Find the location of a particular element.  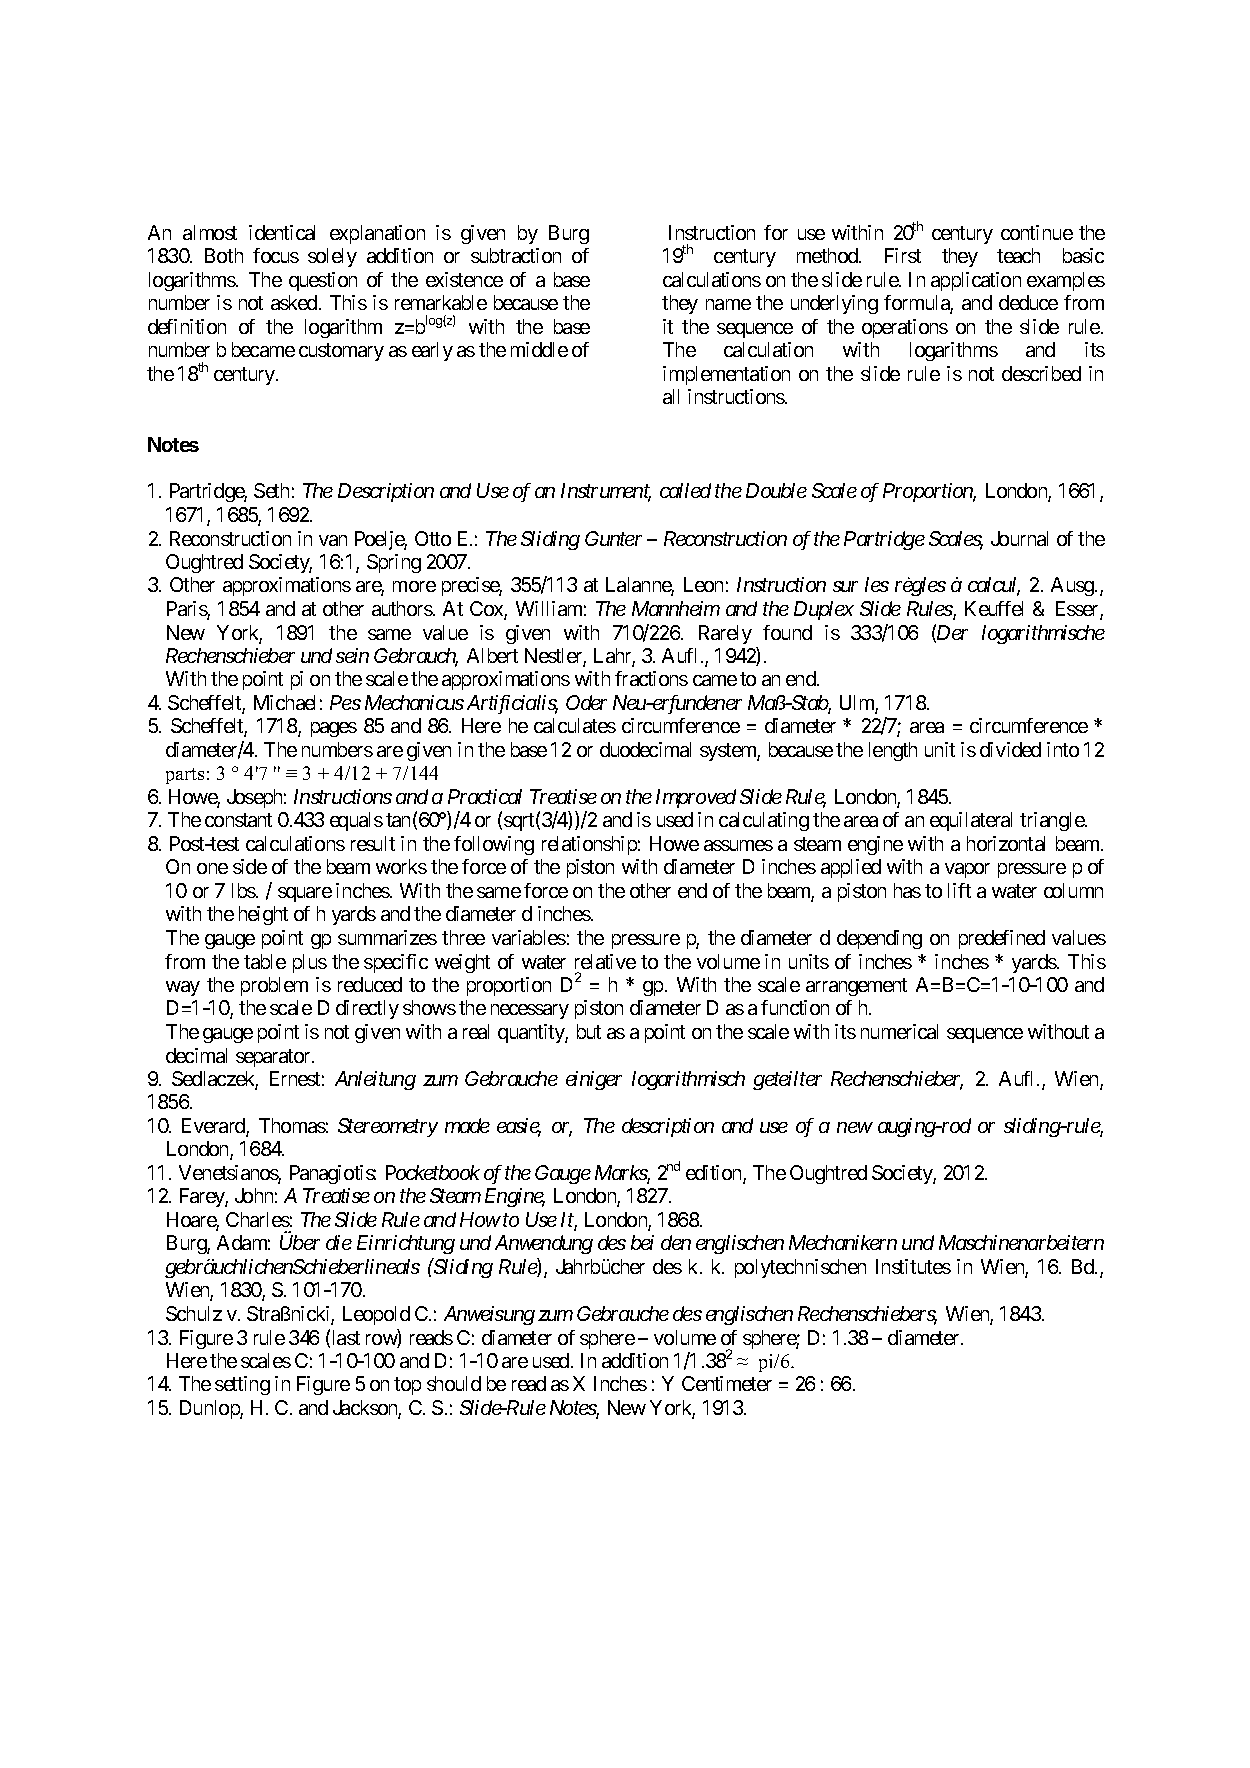

subtraction is located at coordinates (516, 255).
